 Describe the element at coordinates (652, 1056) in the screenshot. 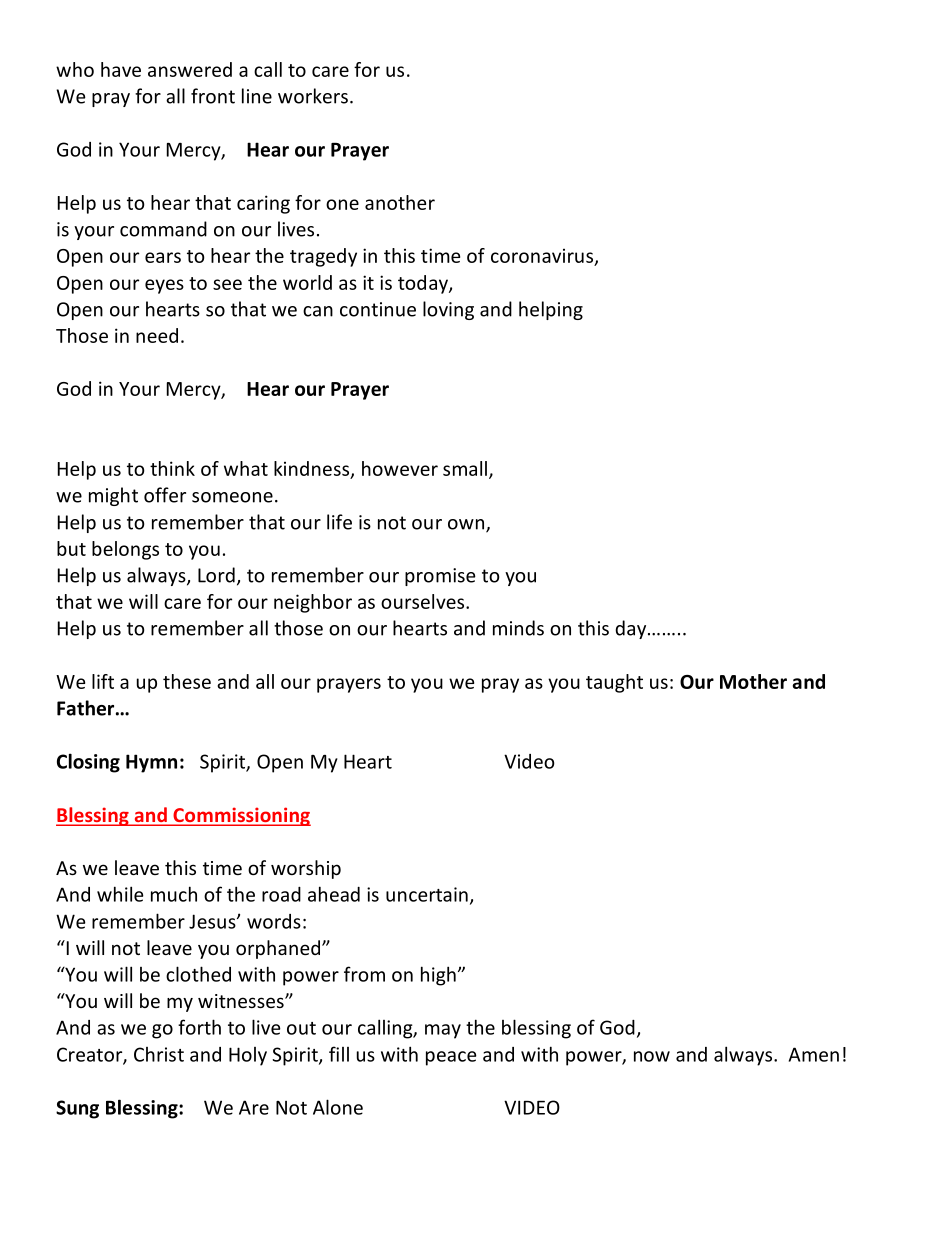

I see `now` at that location.
